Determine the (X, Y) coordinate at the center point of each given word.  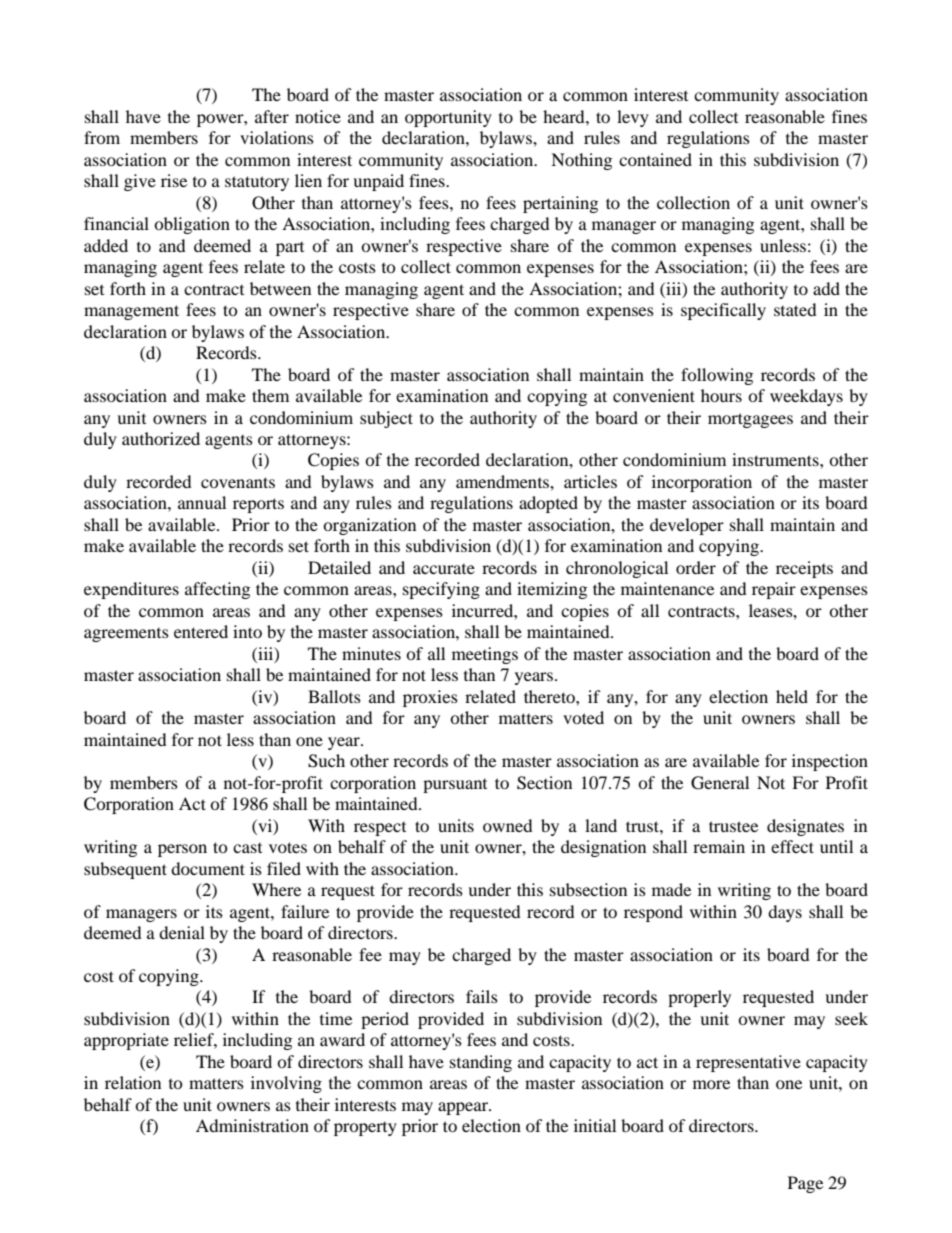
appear (464, 1108)
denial (182, 932)
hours (721, 395)
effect (792, 846)
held (792, 696)
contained (655, 159)
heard (565, 116)
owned (508, 825)
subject (386, 419)
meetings (485, 655)
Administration (252, 1125)
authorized (161, 438)
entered (201, 631)
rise (174, 180)
